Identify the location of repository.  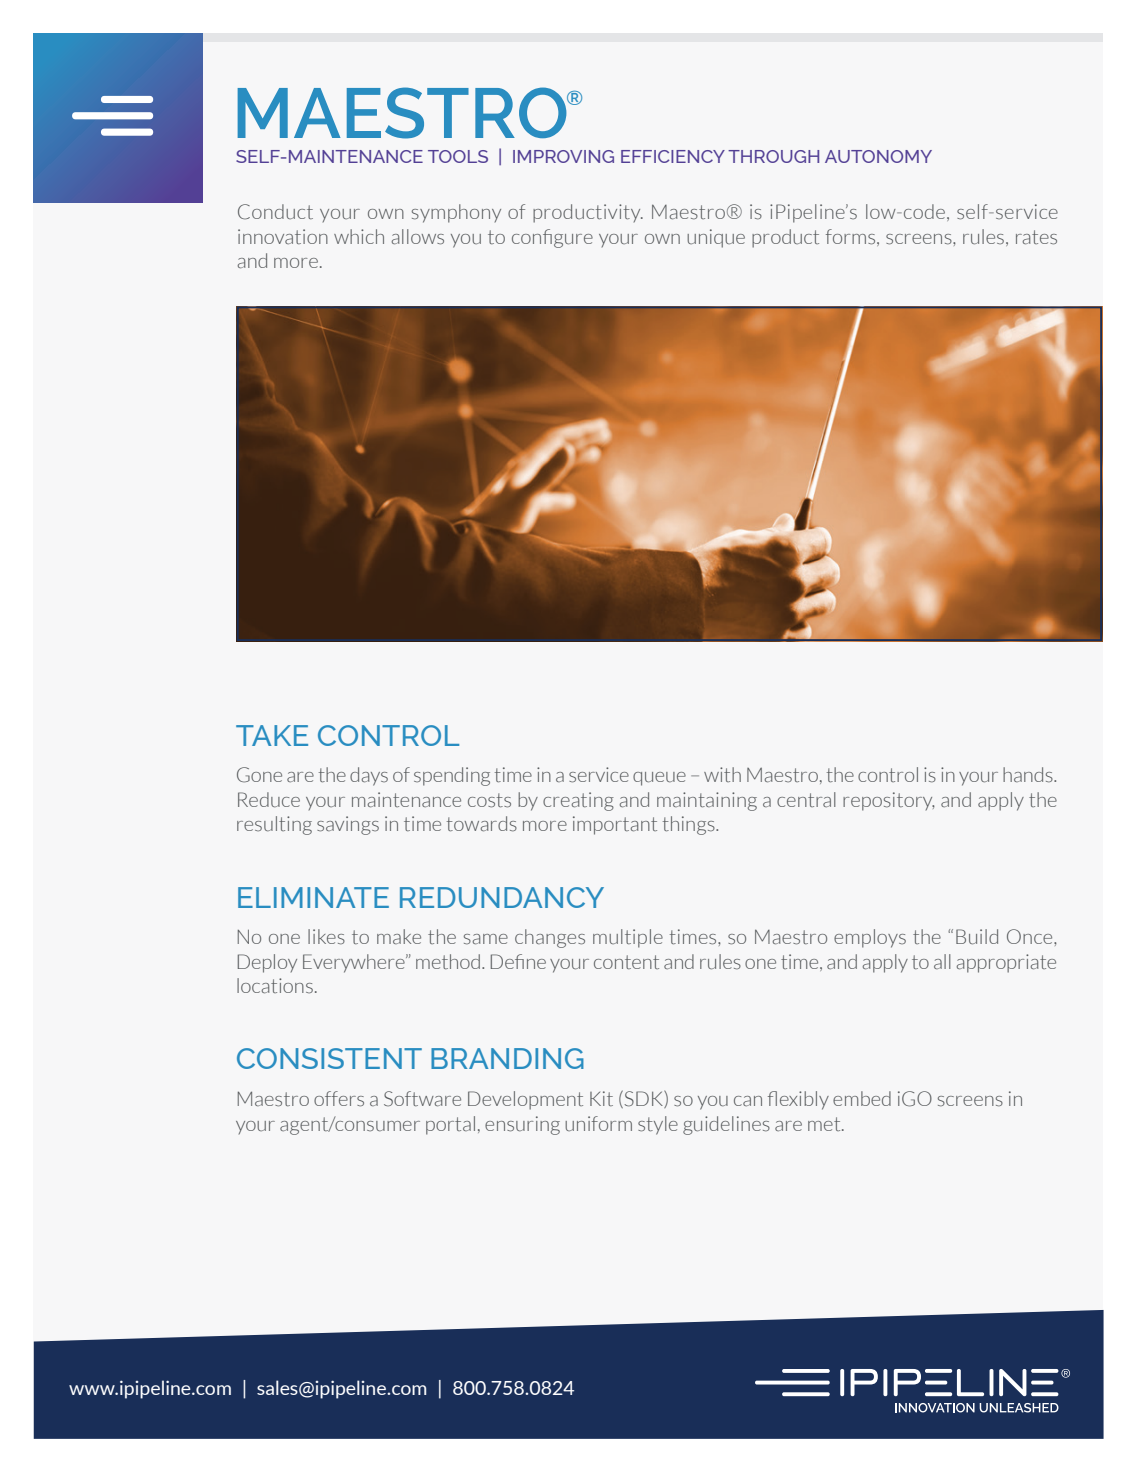
(889, 801).
